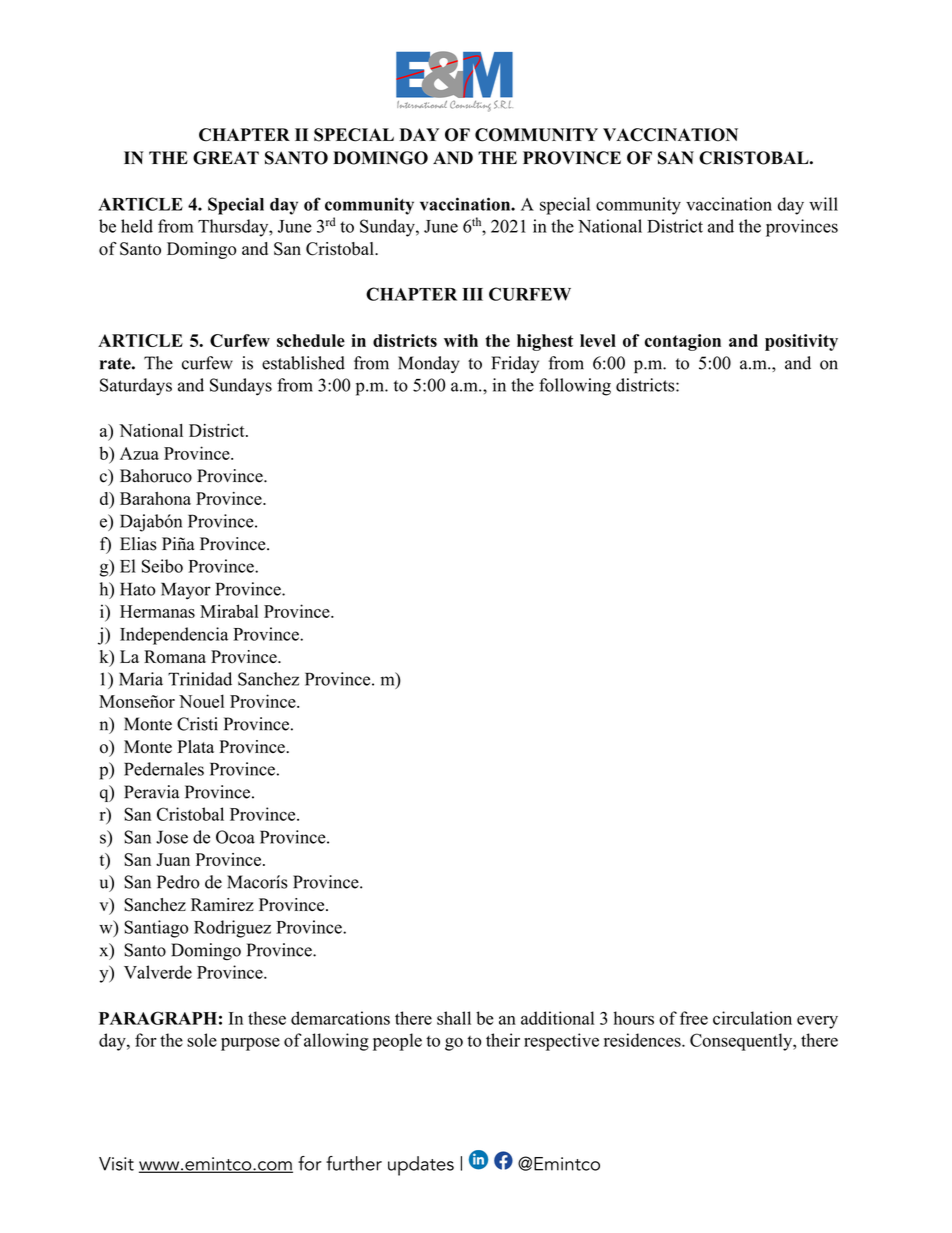 This document has width=952, height=1233. What do you see at coordinates (222, 904) in the document?
I see `Ramirez` at bounding box center [222, 904].
